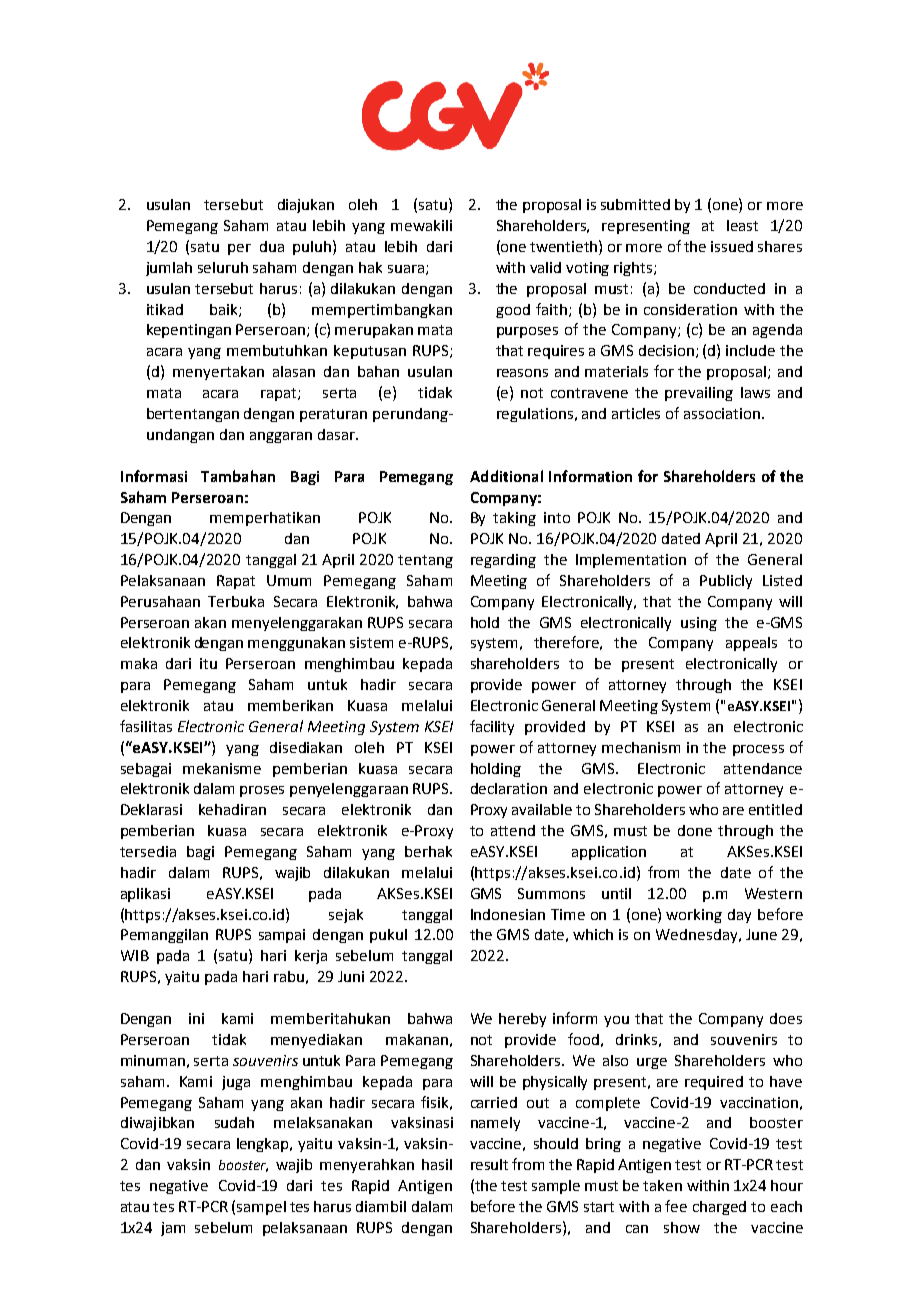 This document has width=924, height=1308. Describe the element at coordinates (545, 267) in the document. I see `valid` at that location.
